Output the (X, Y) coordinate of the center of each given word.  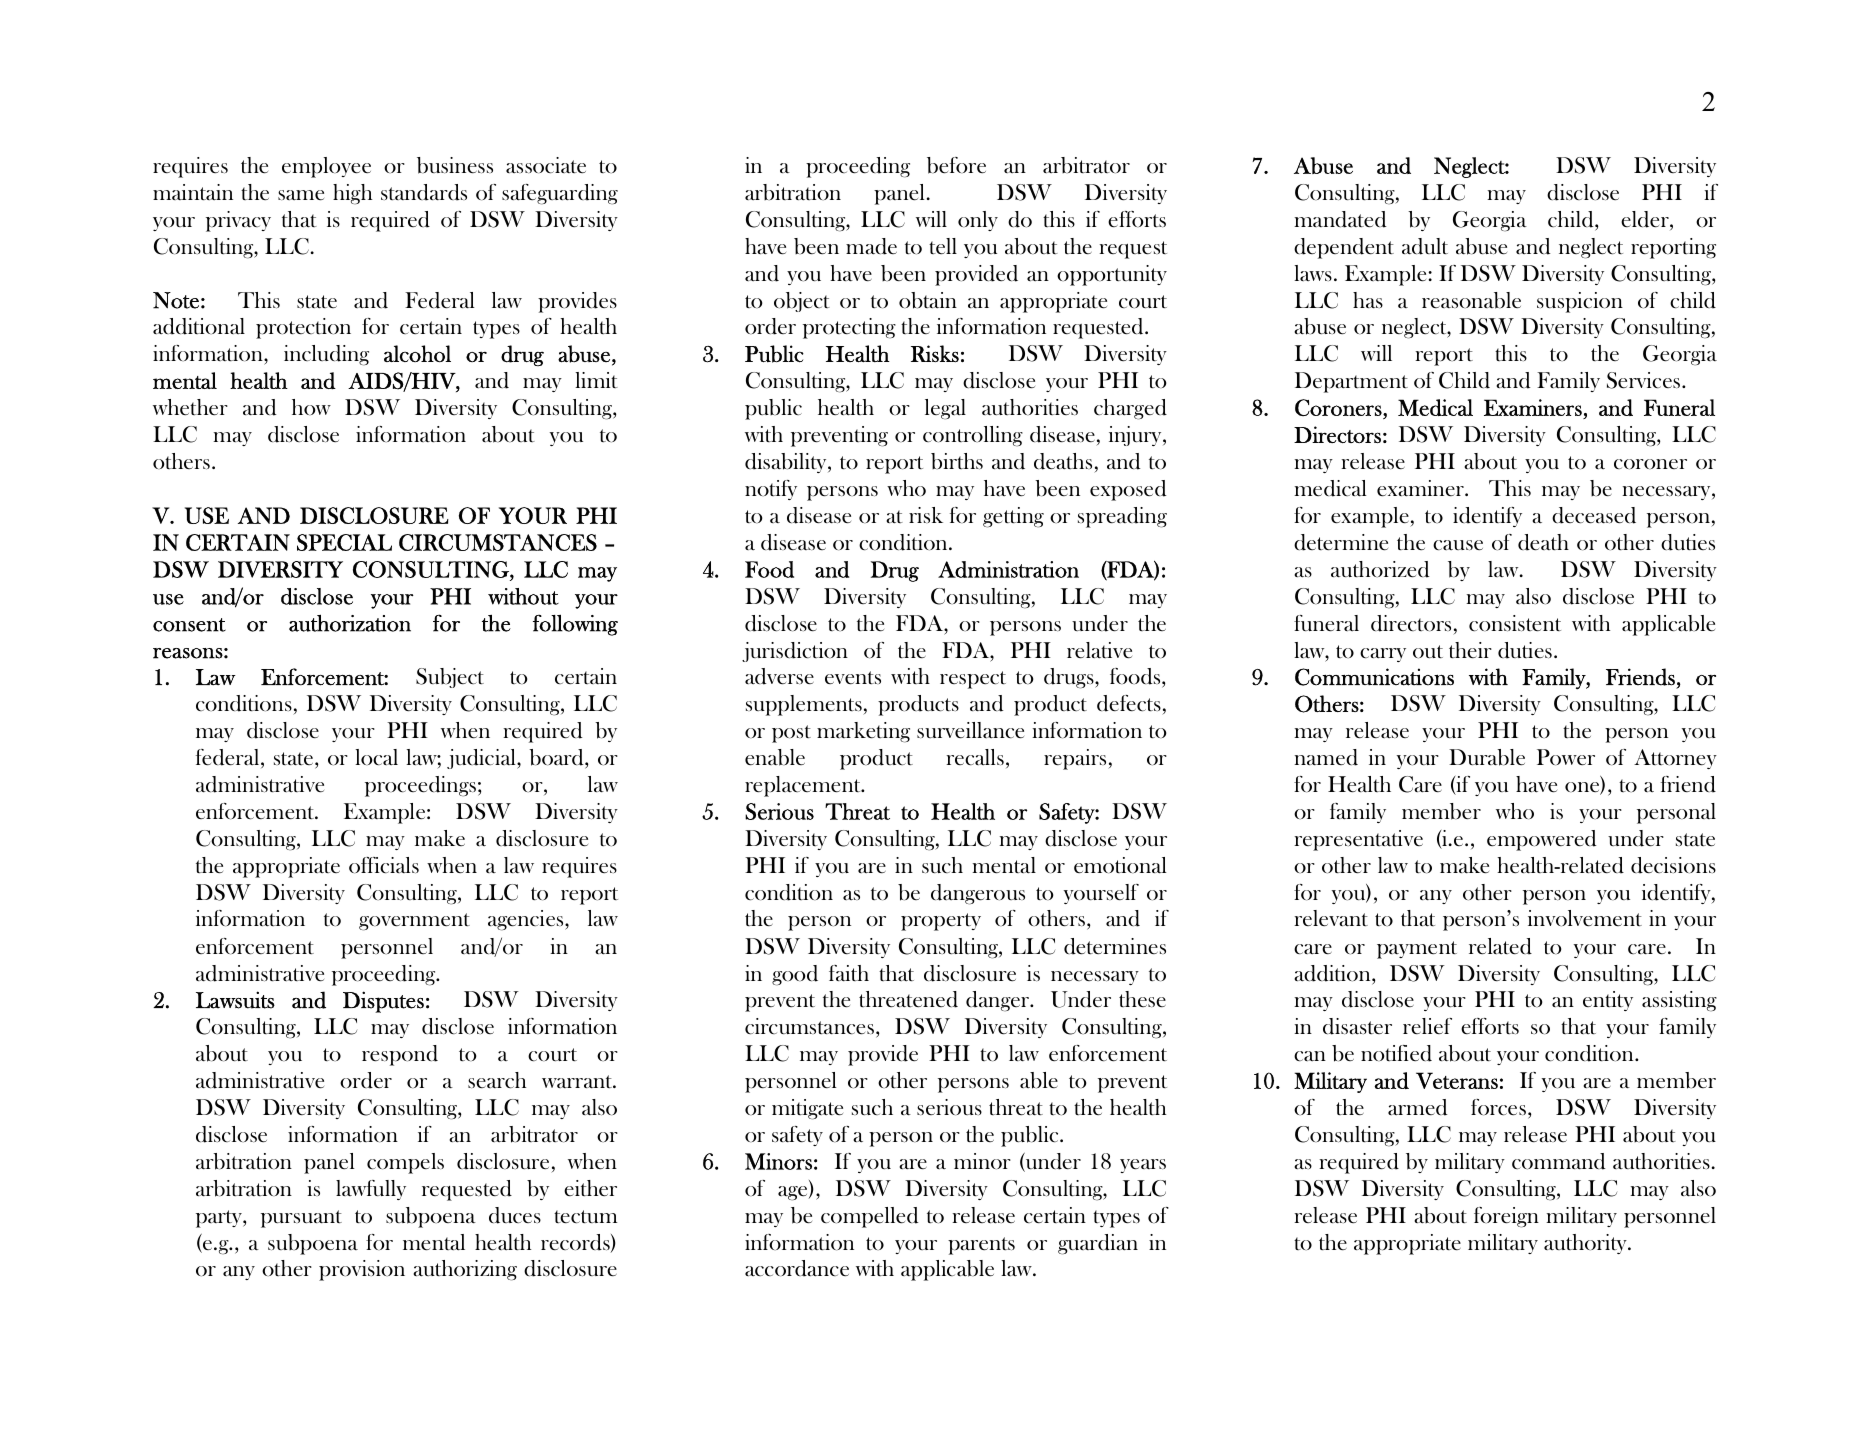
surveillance (970, 730)
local (376, 757)
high (352, 194)
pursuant (301, 1219)
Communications (1374, 677)
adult (1425, 246)
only (978, 221)
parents (981, 1246)
